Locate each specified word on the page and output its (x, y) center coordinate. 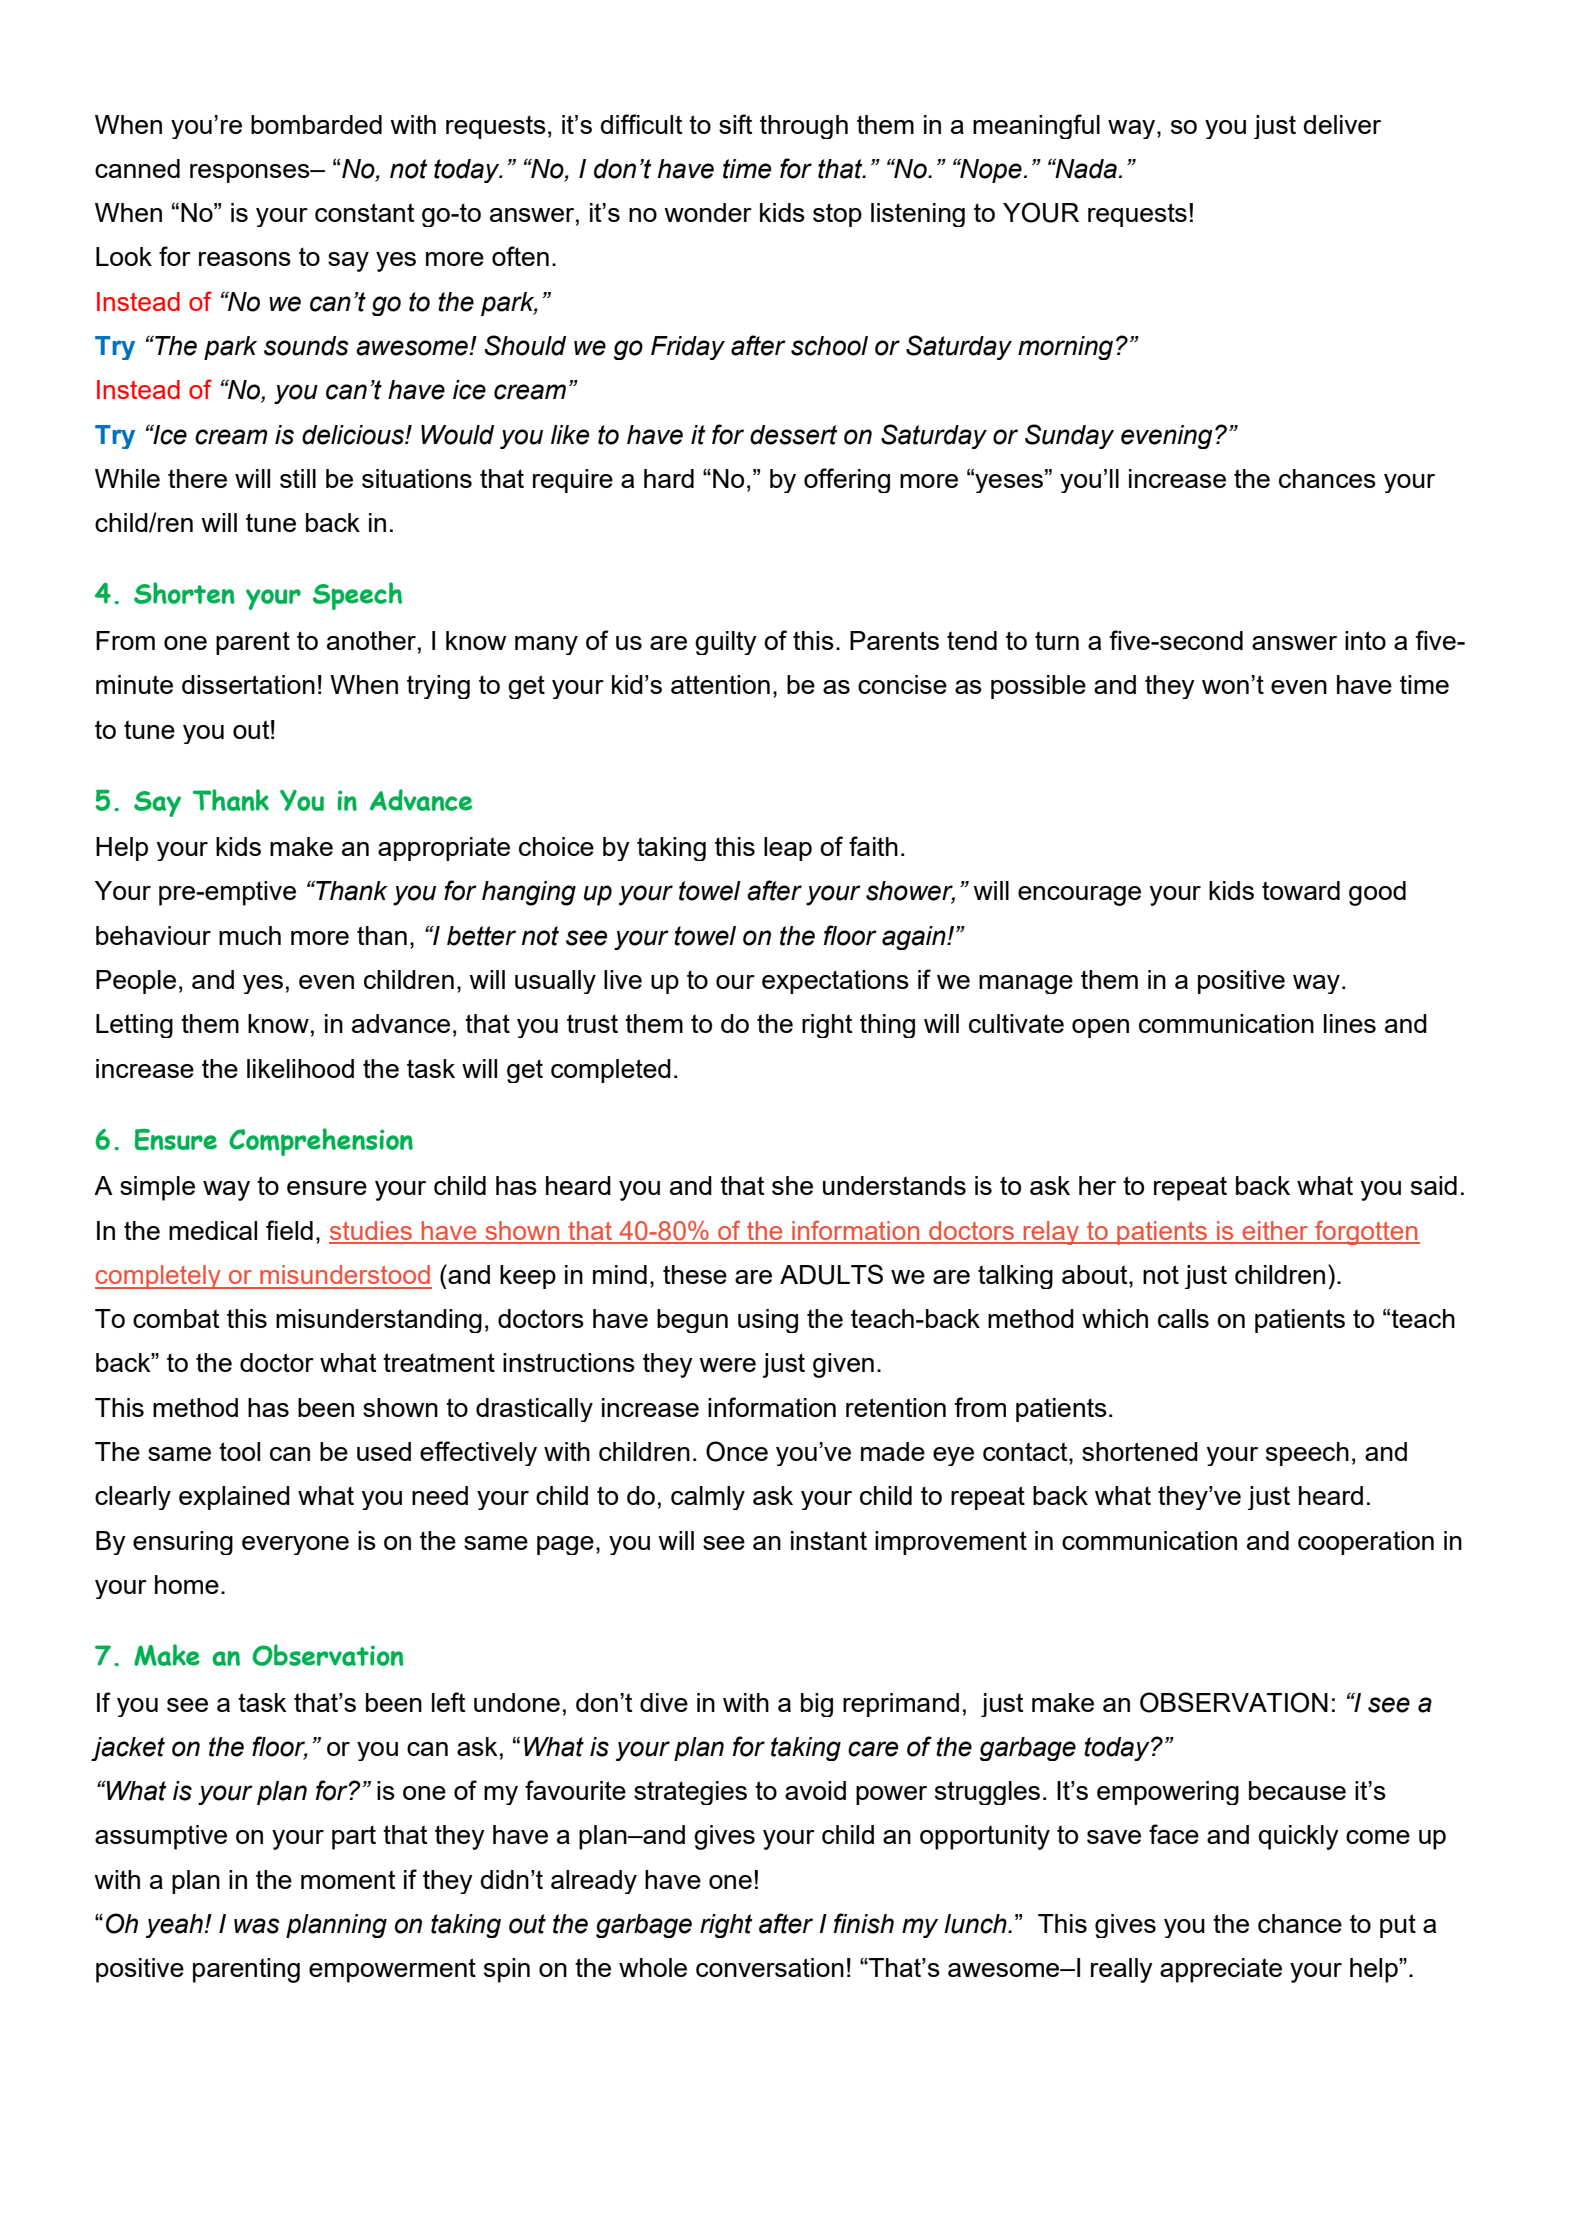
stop (837, 215)
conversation (770, 1967)
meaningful (1036, 126)
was (257, 1926)
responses (251, 173)
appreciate (1221, 1970)
